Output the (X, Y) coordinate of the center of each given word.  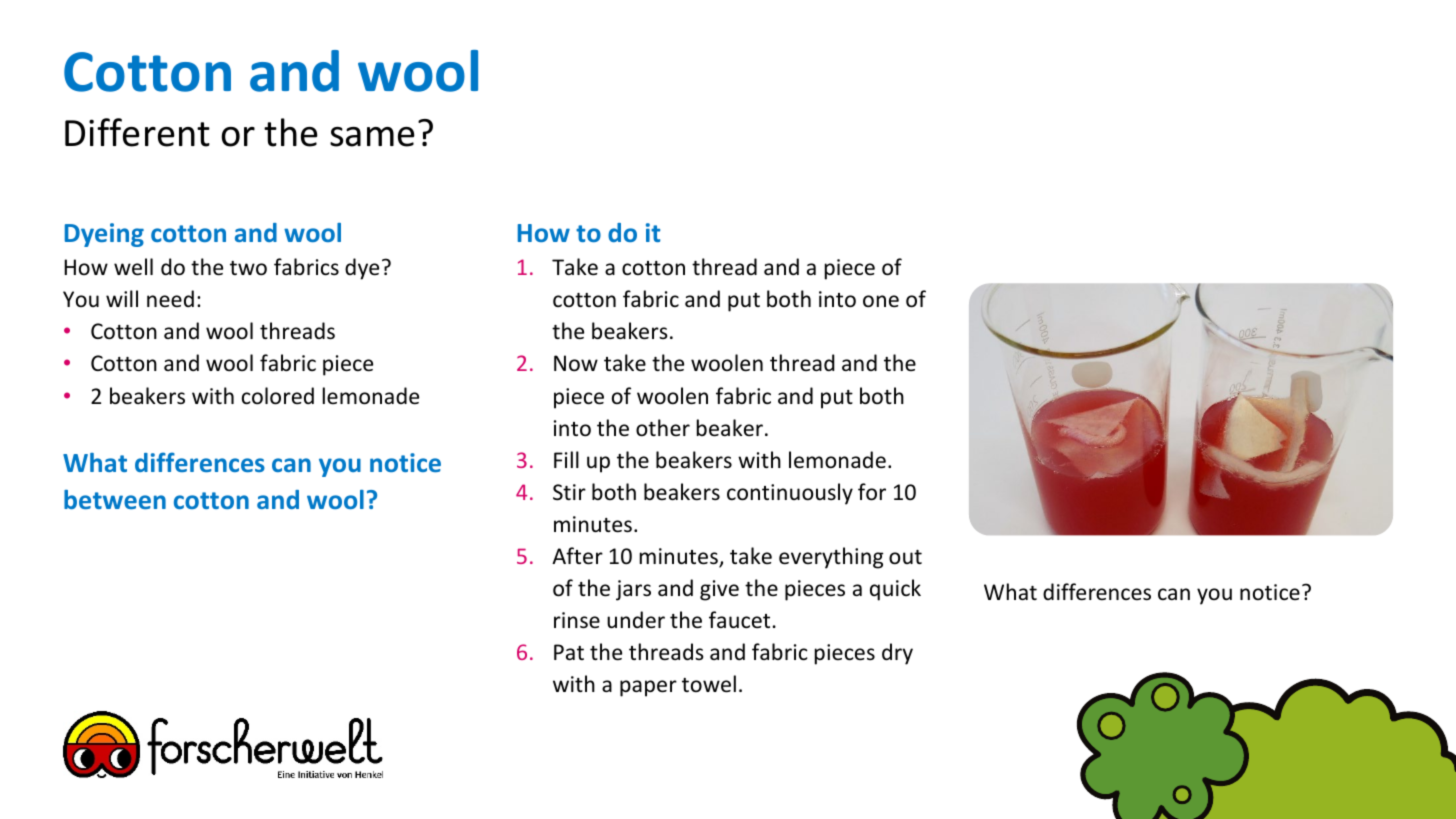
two (248, 268)
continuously (790, 494)
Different (137, 132)
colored (278, 396)
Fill (566, 459)
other (663, 428)
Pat (569, 652)
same (372, 137)
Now (576, 363)
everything (831, 558)
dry (897, 654)
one (881, 301)
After (577, 556)
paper (648, 688)
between (115, 499)
